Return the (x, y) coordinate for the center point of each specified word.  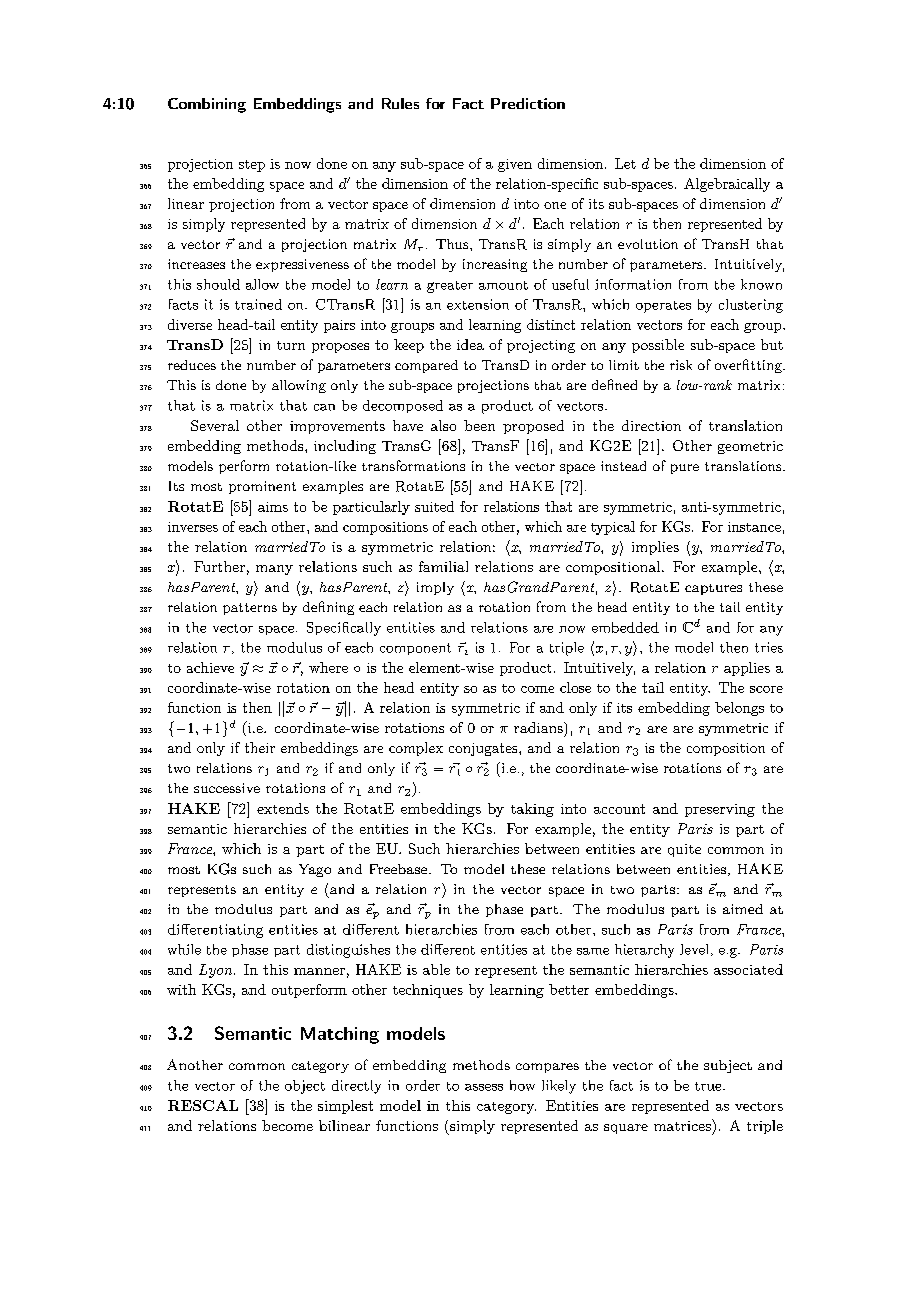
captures (713, 589)
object (305, 1087)
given (515, 165)
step (252, 166)
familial (443, 566)
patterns (250, 609)
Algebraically (727, 185)
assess (484, 1087)
